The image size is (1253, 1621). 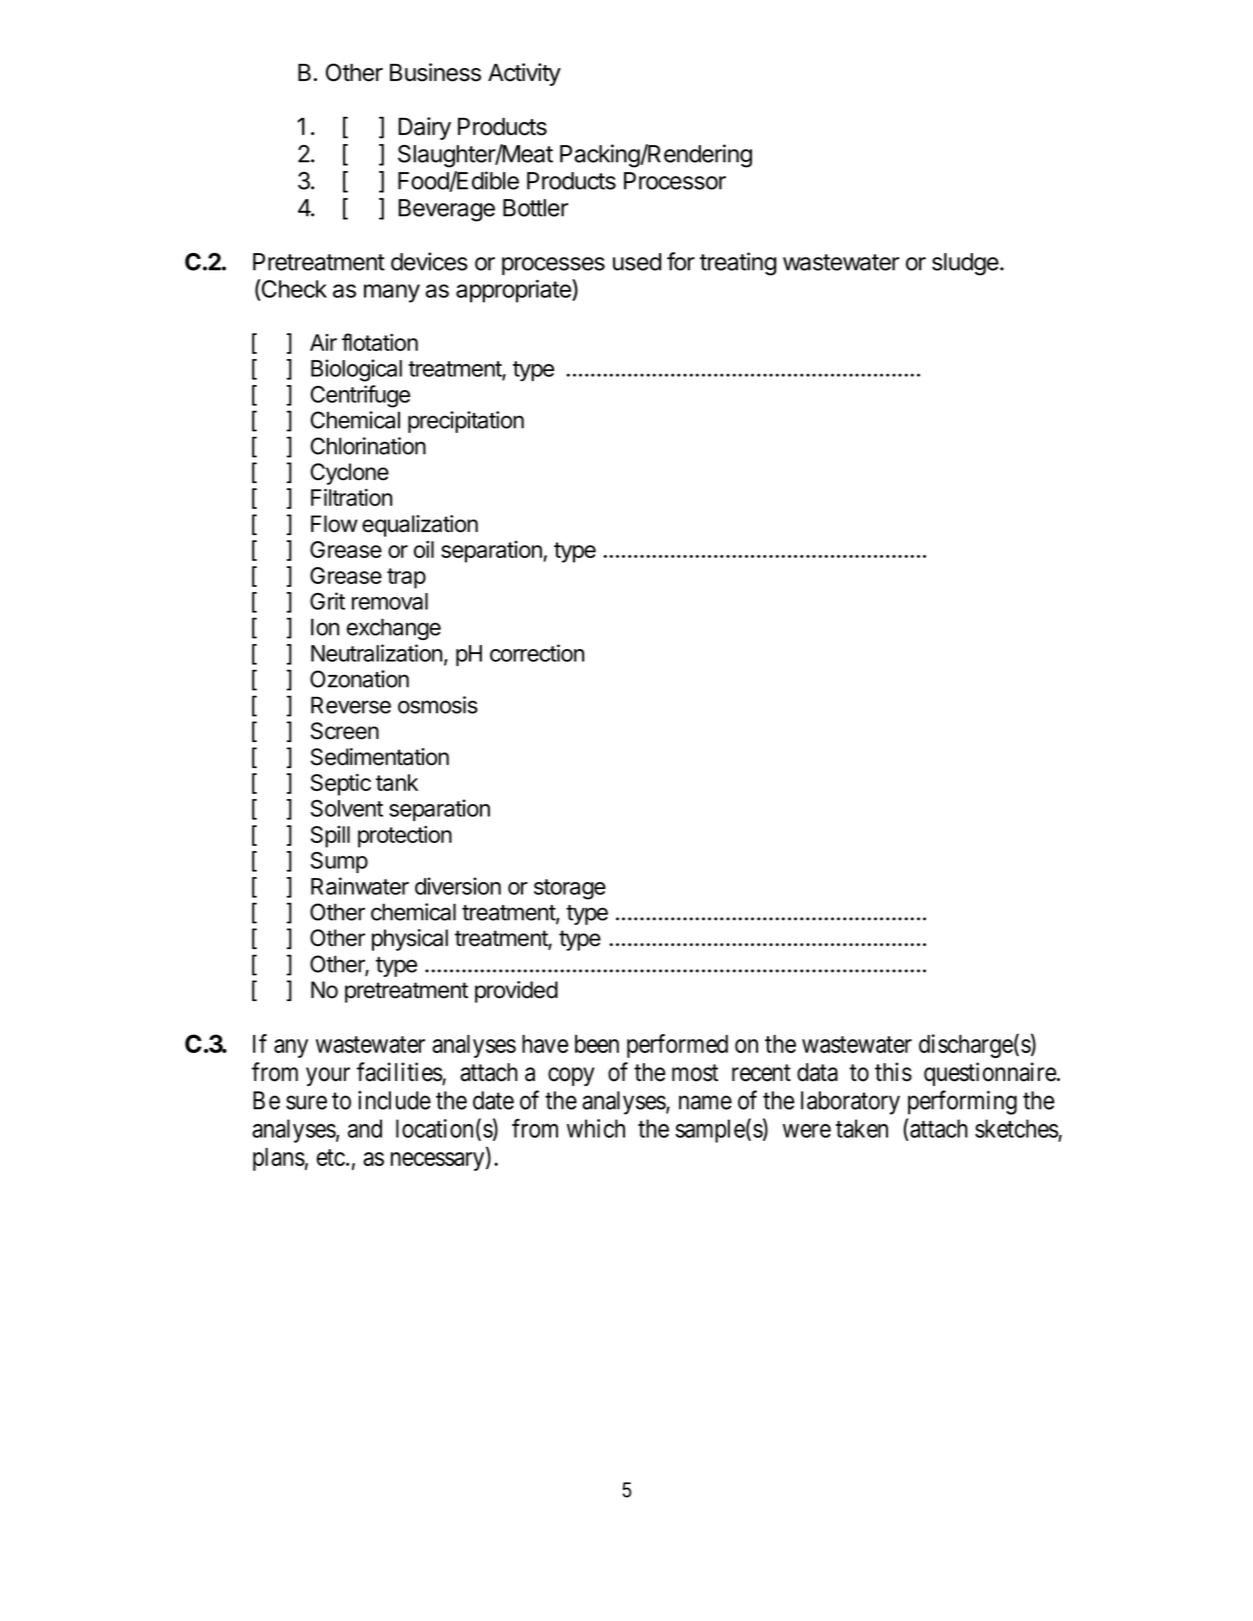 I want to click on Chlorination, so click(x=368, y=446).
